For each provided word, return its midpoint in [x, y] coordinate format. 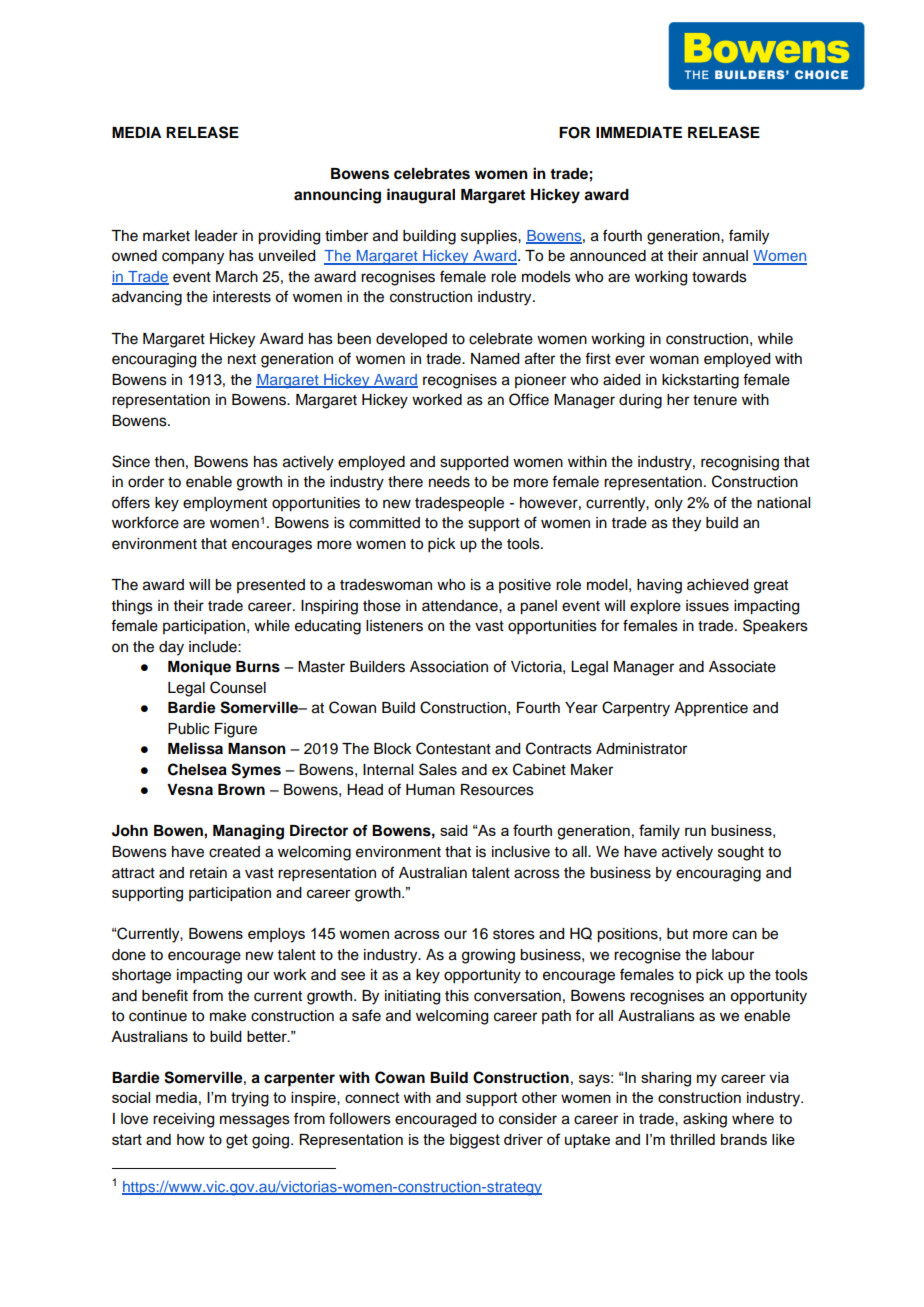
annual [725, 256]
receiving [183, 1120]
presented [271, 586]
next [242, 359]
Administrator [641, 749]
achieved [717, 585]
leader [216, 236]
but [677, 934]
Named [495, 359]
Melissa [195, 748]
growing [488, 956]
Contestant [453, 748]
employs [276, 935]
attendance [461, 606]
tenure [715, 400]
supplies [490, 237]
